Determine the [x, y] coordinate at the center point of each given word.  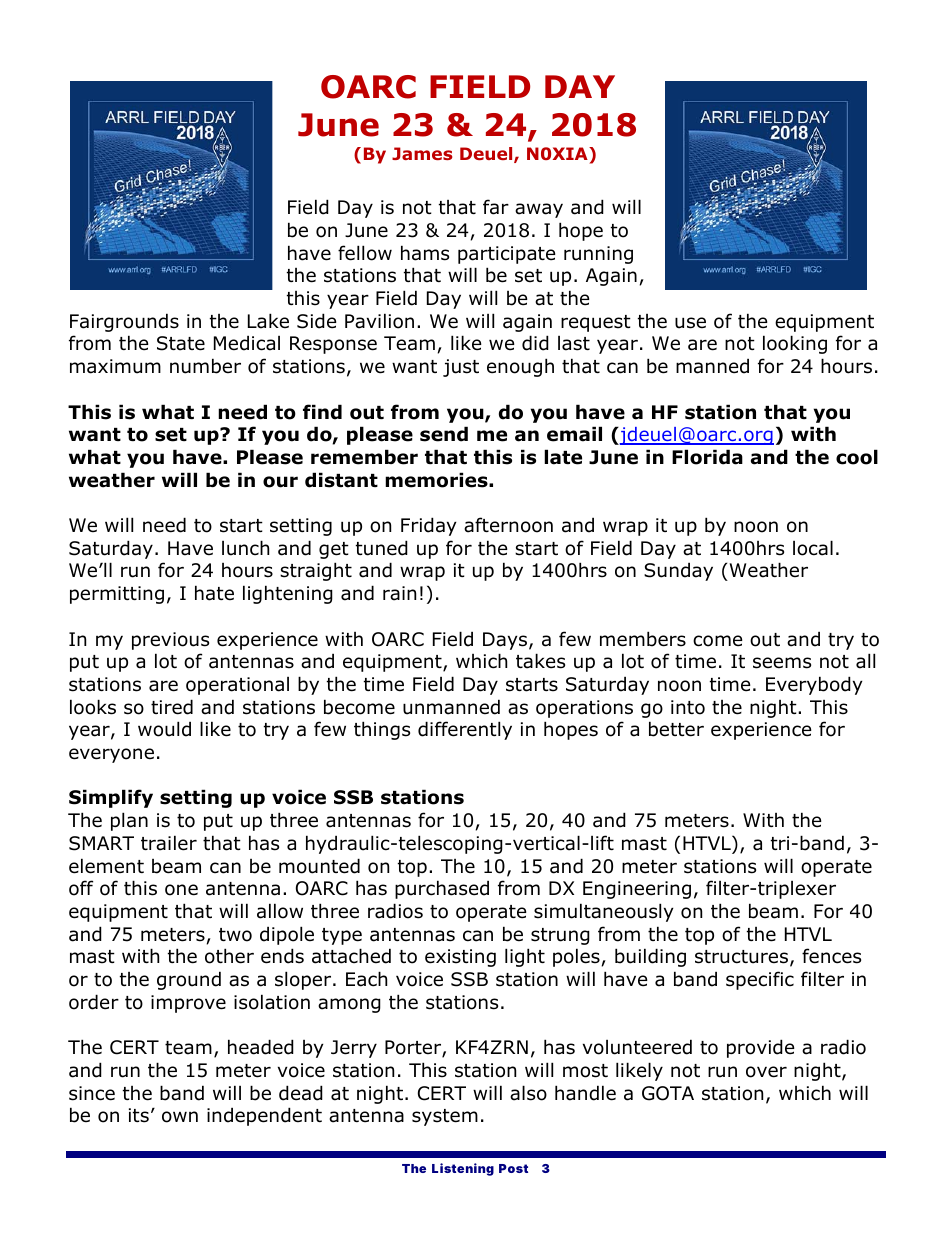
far [496, 207]
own [180, 1117]
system [445, 1117]
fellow [365, 253]
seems [782, 663]
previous [170, 641]
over [766, 1072]
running [598, 255]
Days [506, 641]
